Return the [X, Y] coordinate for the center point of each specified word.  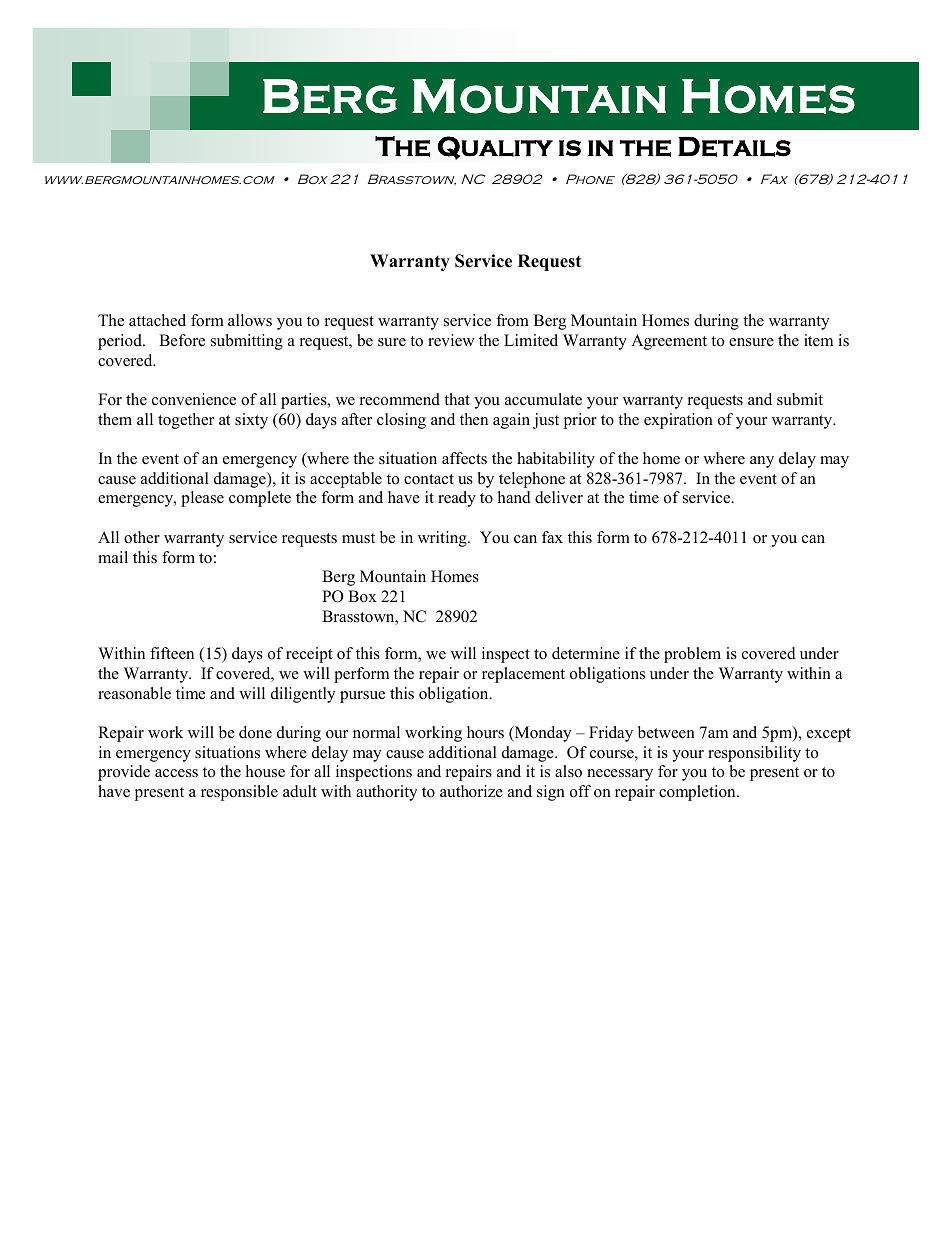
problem [692, 655]
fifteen [172, 653]
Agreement [669, 342]
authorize [471, 791]
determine [586, 653]
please [202, 499]
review [451, 340]
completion [698, 793]
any [762, 462]
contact [429, 479]
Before [182, 340]
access [176, 773]
